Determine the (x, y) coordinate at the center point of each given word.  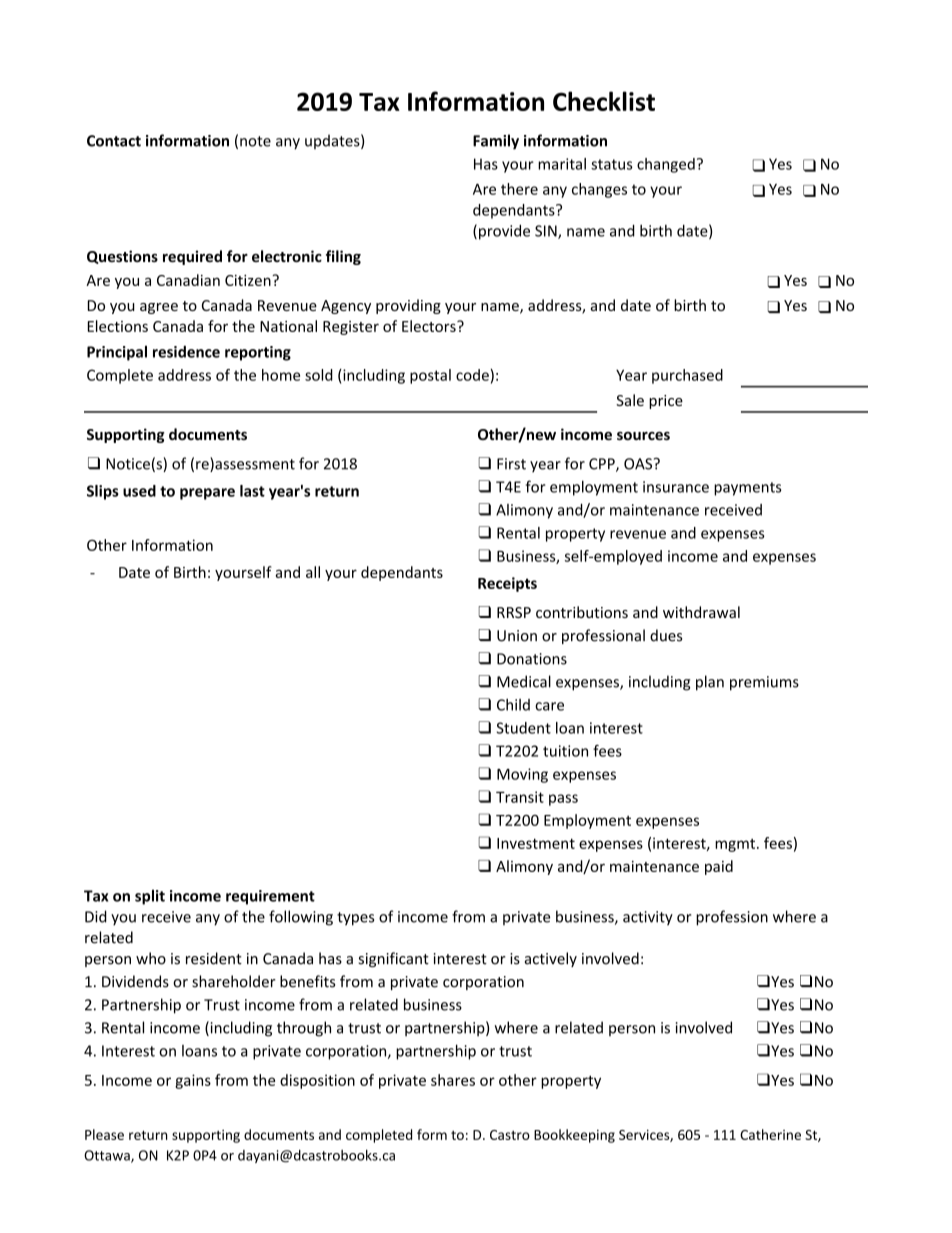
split (150, 897)
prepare (207, 494)
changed (666, 165)
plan (710, 683)
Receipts (507, 584)
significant (393, 959)
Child (513, 704)
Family (496, 142)
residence (186, 351)
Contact (114, 141)
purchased (687, 376)
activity (648, 918)
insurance (676, 487)
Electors (430, 326)
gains (193, 1081)
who (151, 958)
